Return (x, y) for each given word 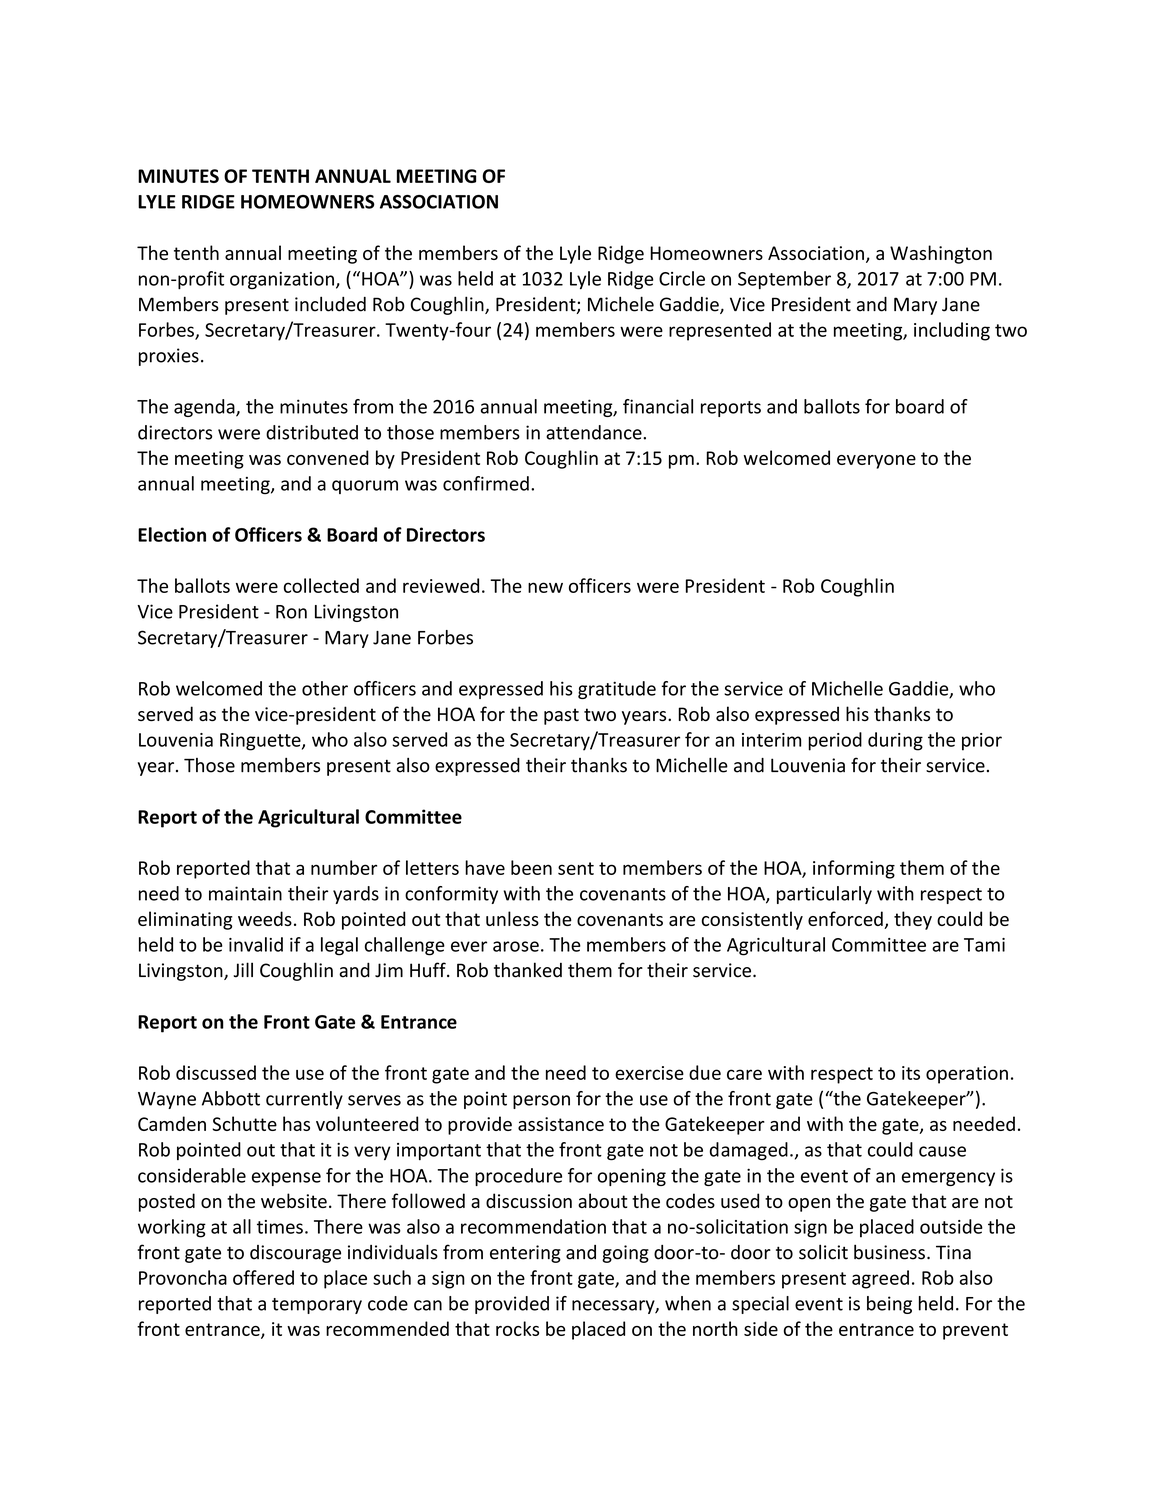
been (531, 867)
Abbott (231, 1098)
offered (263, 1277)
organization (282, 281)
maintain (245, 893)
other (325, 688)
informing (854, 869)
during (895, 741)
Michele (621, 304)
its (911, 1073)
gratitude (617, 690)
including (952, 331)
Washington (941, 254)
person (541, 1102)
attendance (595, 432)
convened (328, 457)
